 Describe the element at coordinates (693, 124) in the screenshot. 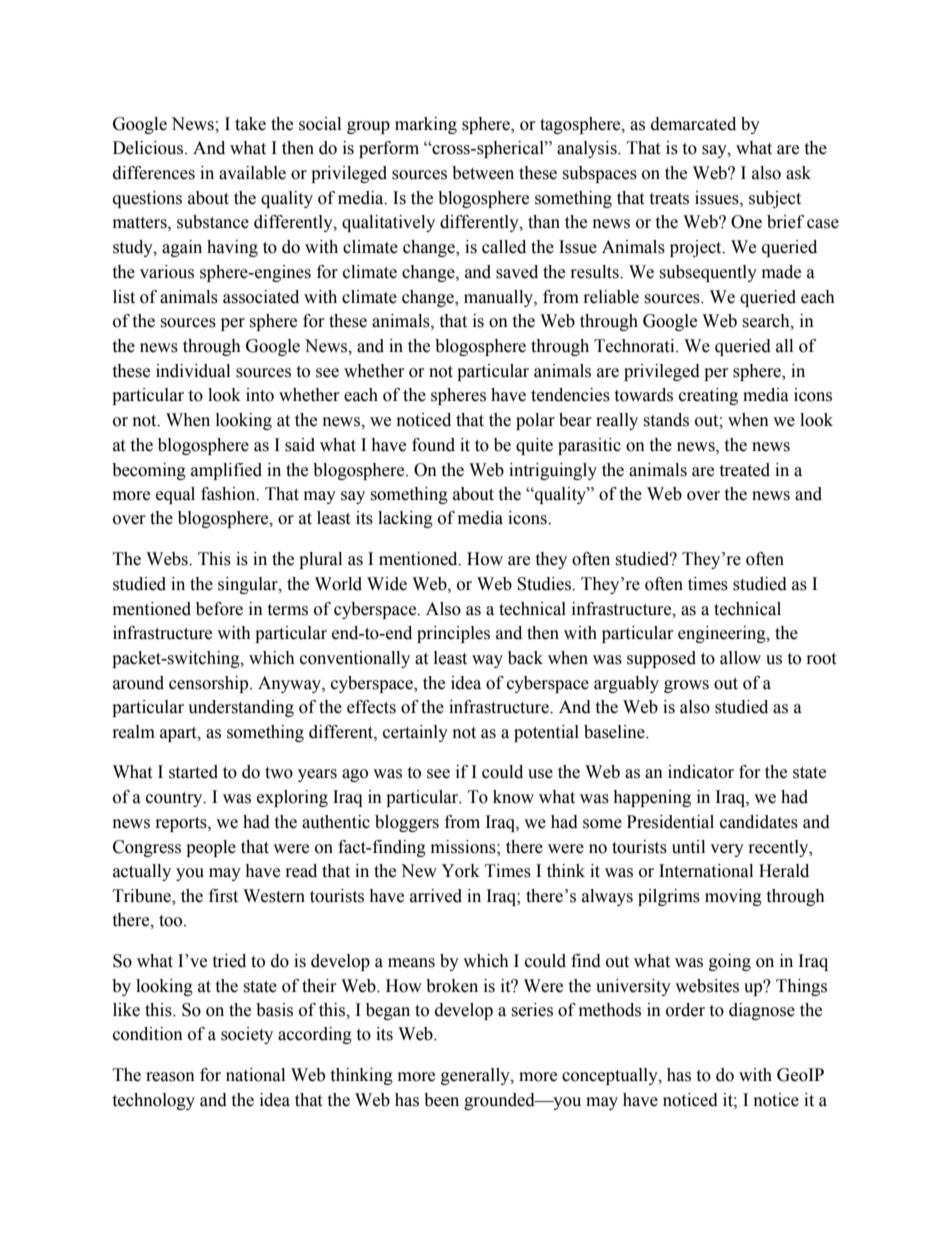

I see `demarcated` at that location.
